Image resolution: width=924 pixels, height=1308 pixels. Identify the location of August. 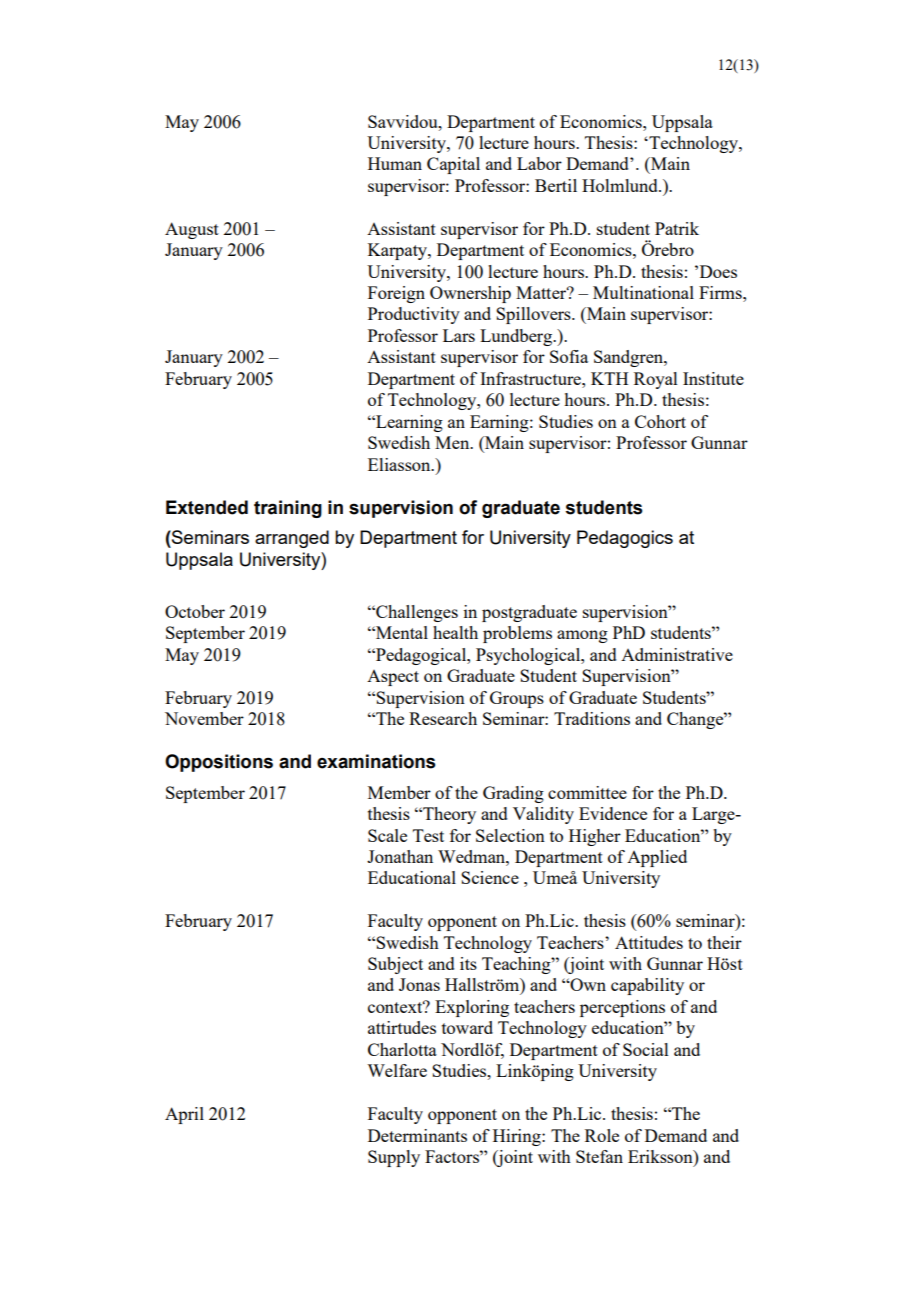
(192, 230).
